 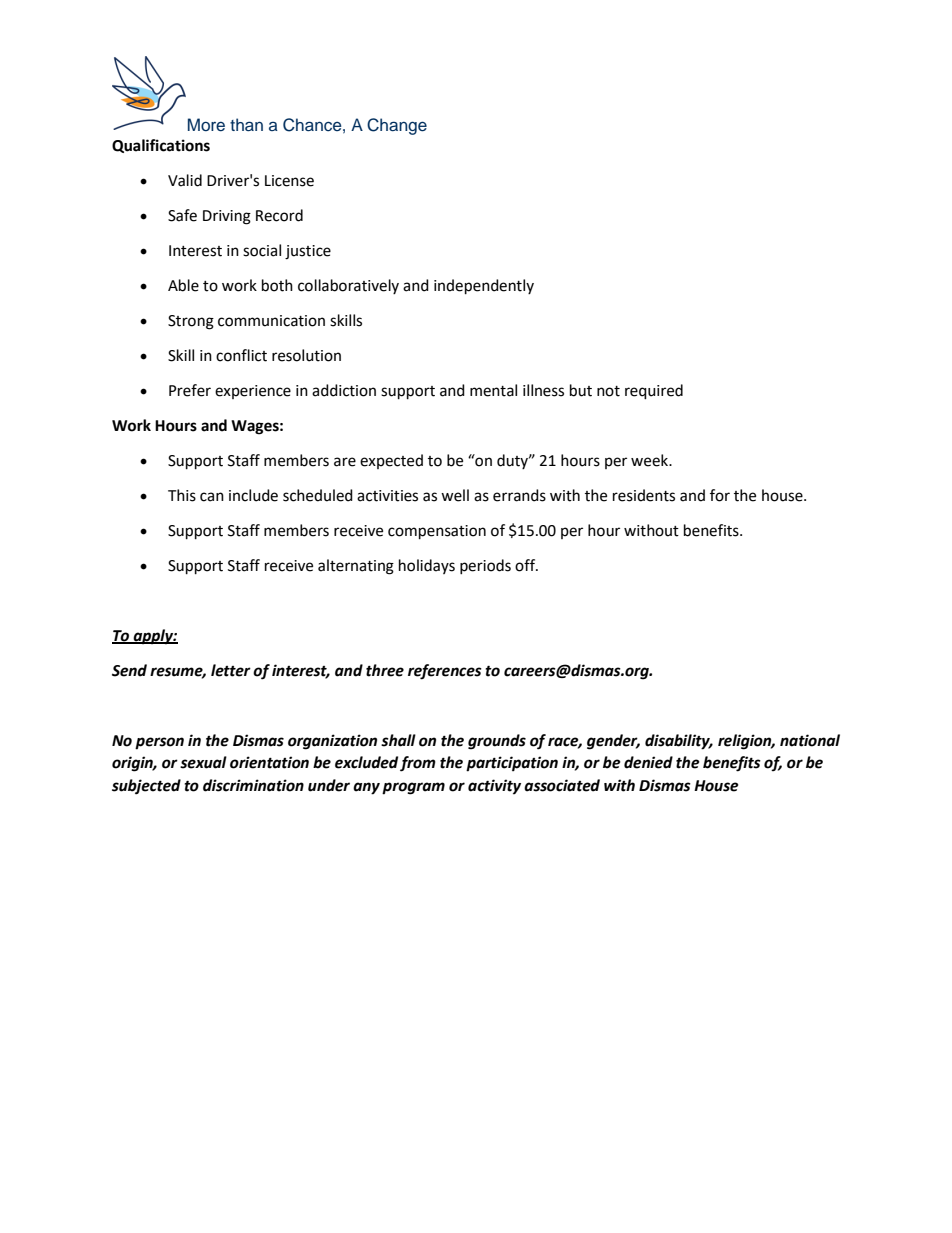 I want to click on denied, so click(x=648, y=762).
